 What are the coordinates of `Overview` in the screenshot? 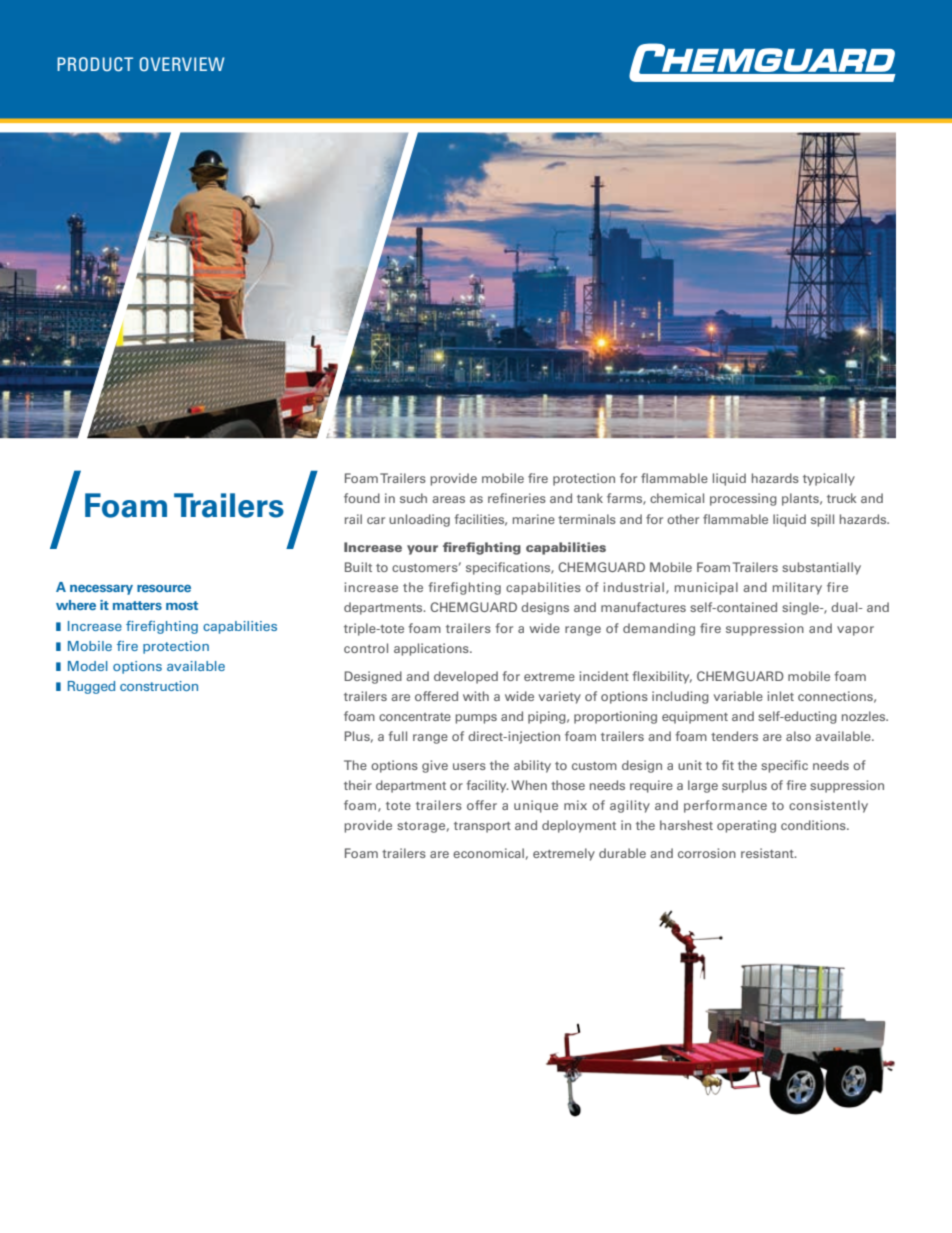 It's located at (182, 64).
